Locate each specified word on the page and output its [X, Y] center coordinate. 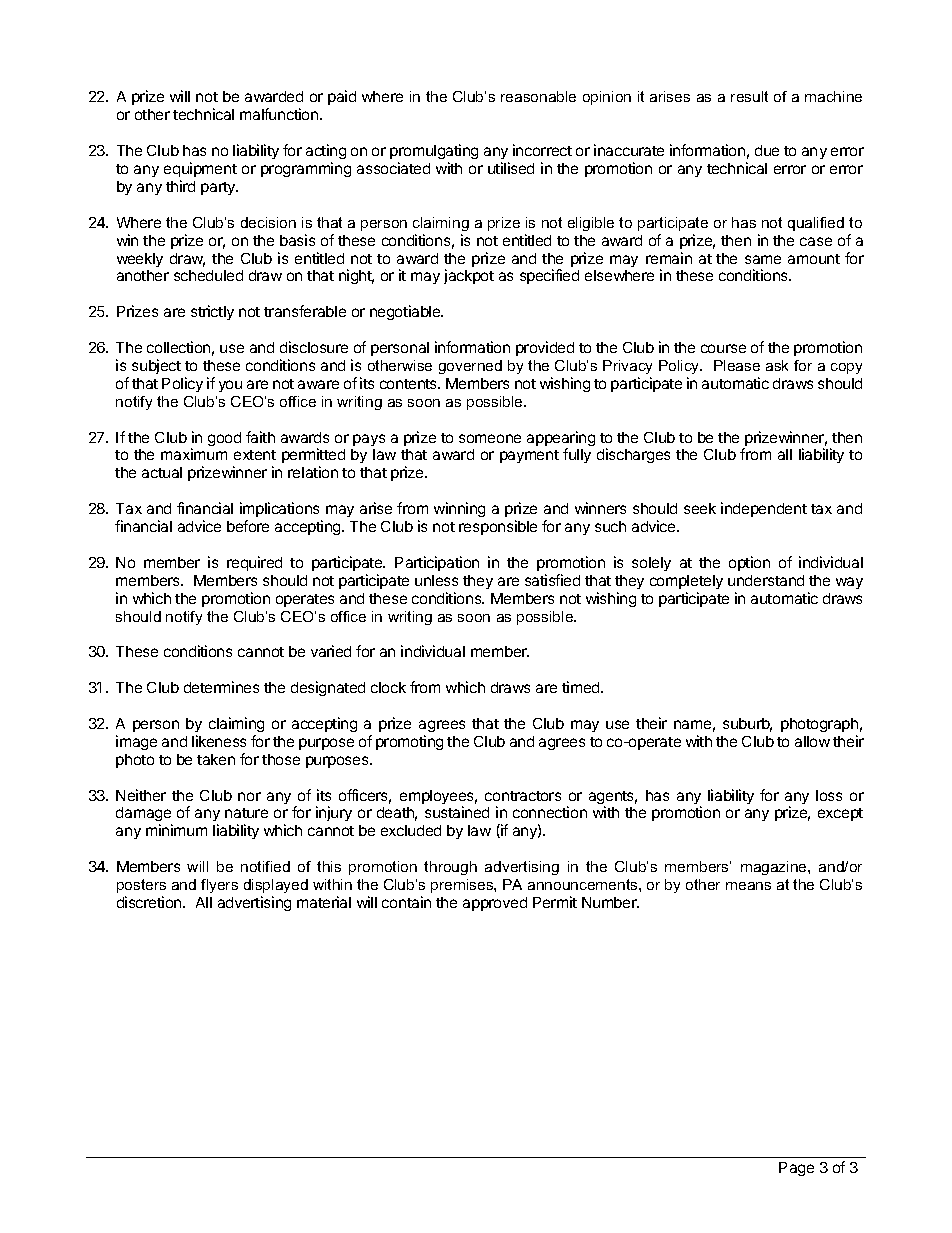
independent [764, 509]
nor [249, 796]
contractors [523, 796]
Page [796, 1169]
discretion [150, 902]
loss [829, 795]
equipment [200, 169]
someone [490, 438]
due [767, 150]
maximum [194, 454]
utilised [511, 168]
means [748, 886]
